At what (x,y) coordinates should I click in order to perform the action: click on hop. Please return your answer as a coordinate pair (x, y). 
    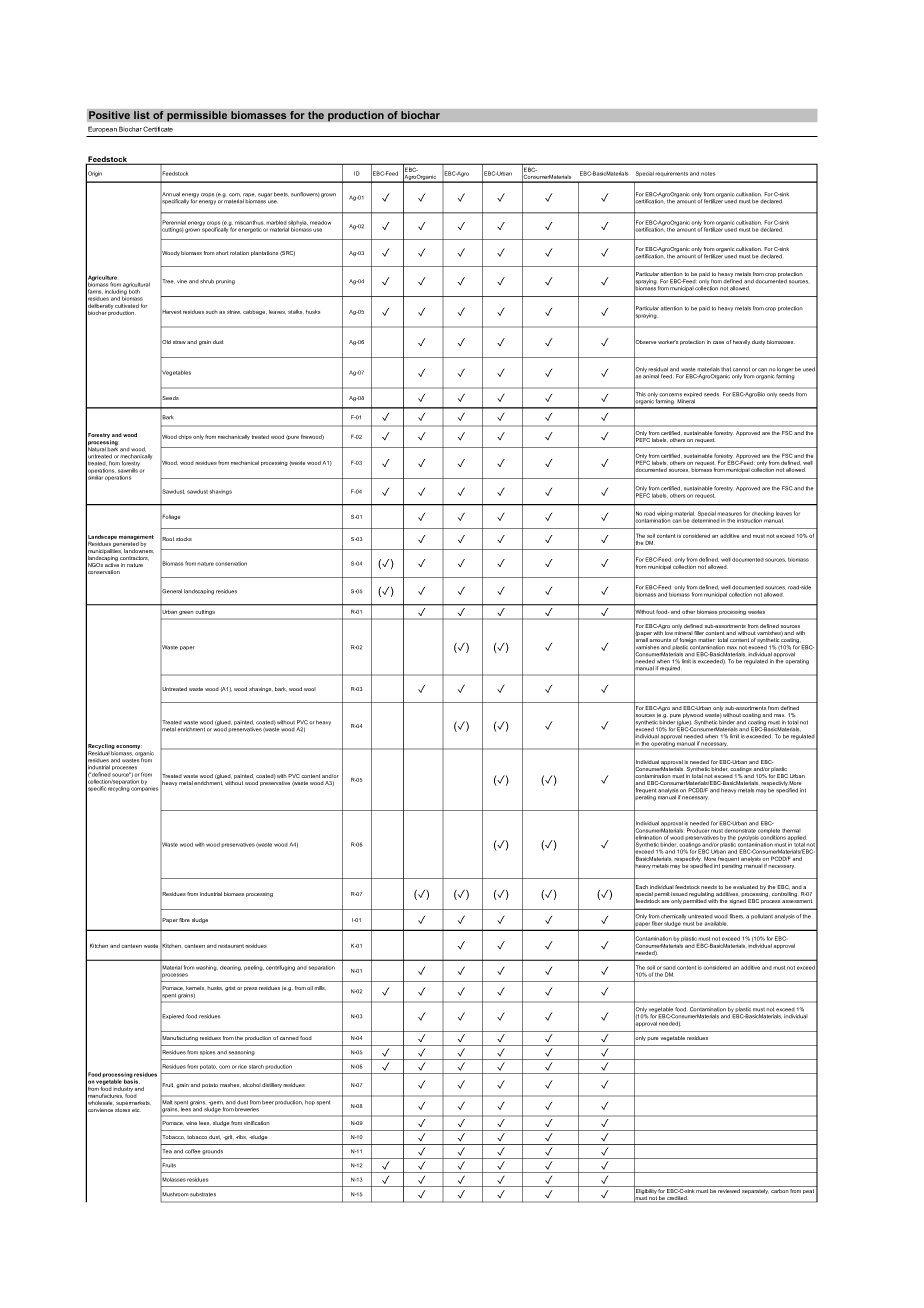
    Looking at the image, I should click on (310, 1102).
